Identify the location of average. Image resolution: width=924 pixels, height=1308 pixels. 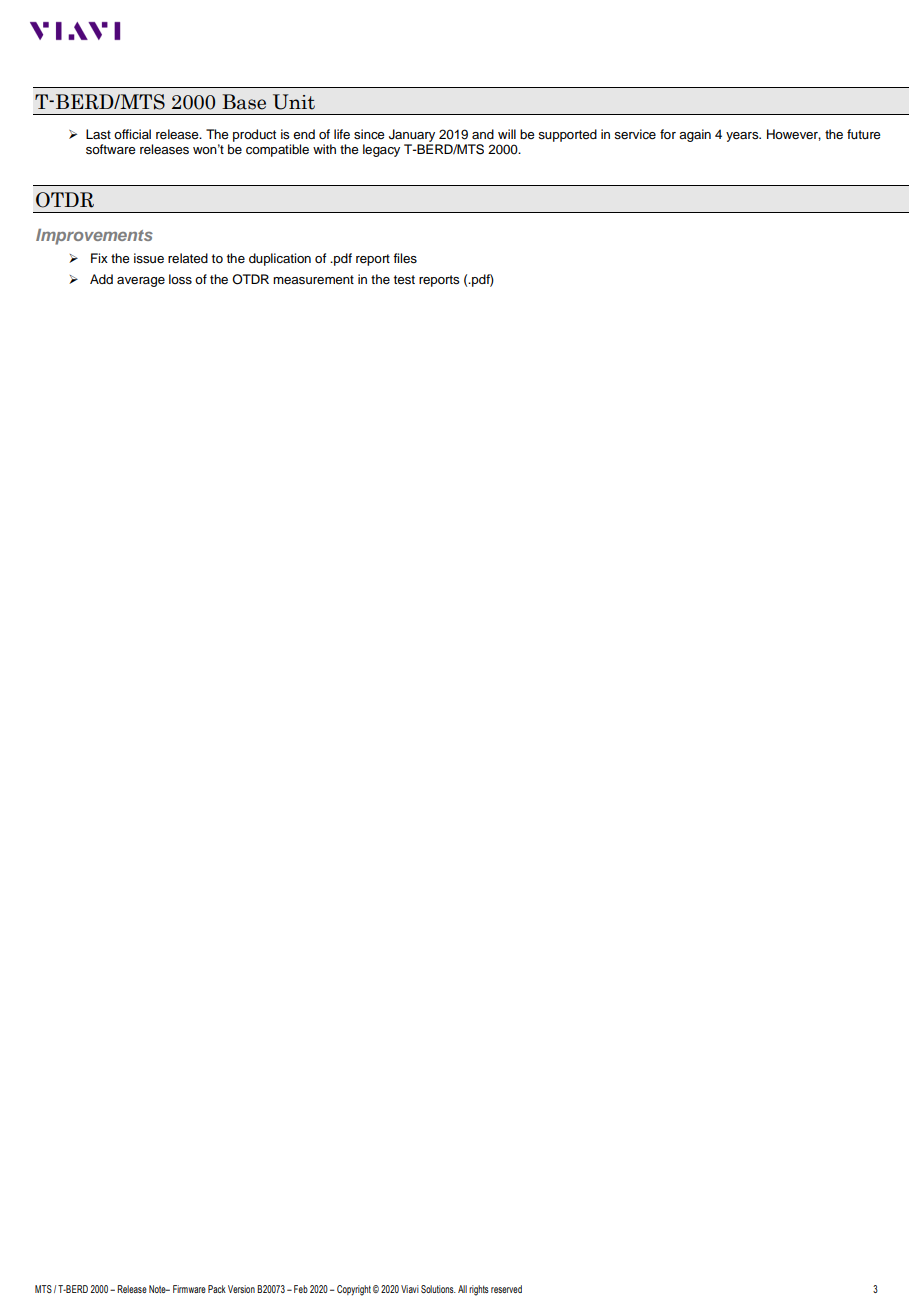
(141, 282).
